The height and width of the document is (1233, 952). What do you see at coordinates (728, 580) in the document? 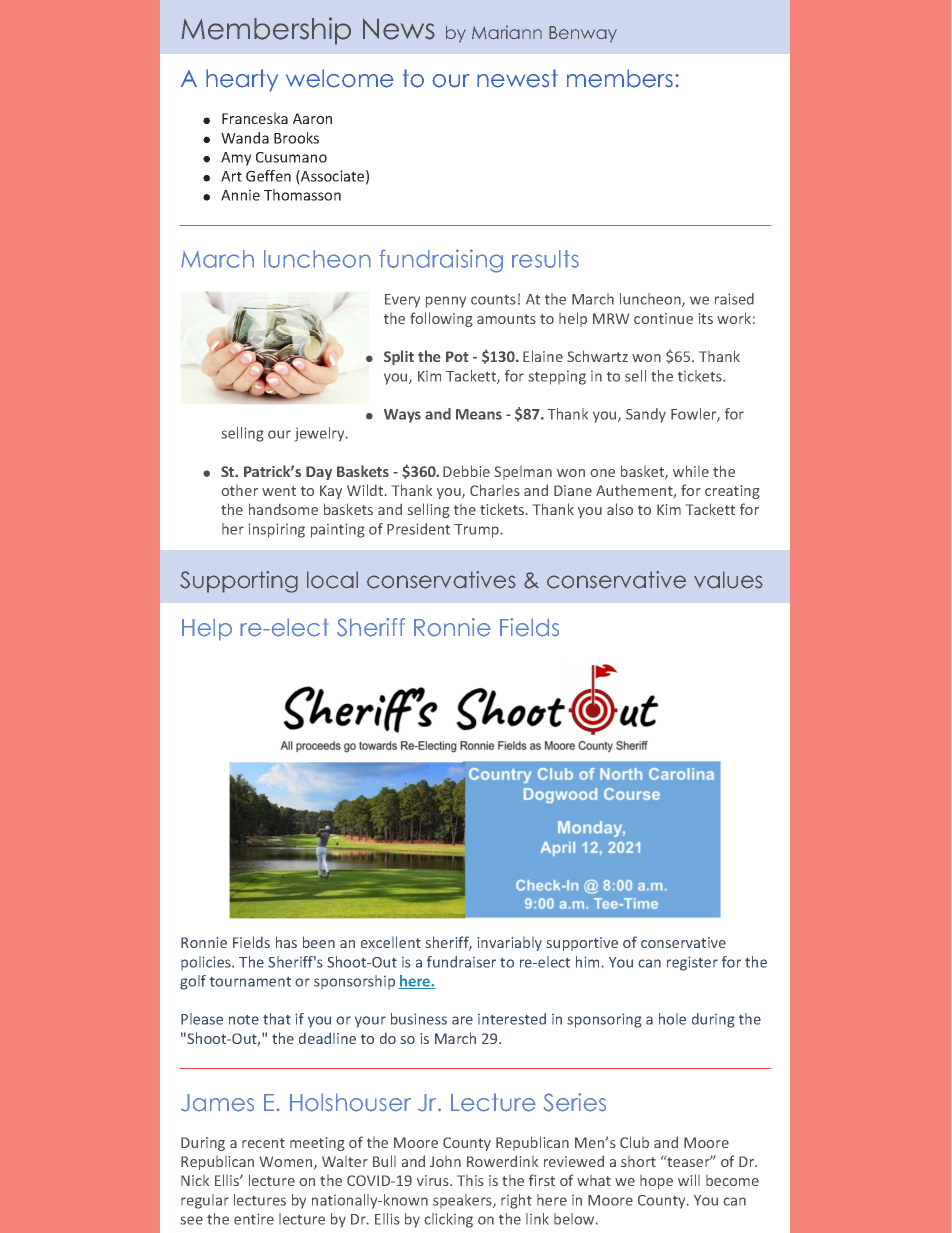
I see `values` at bounding box center [728, 580].
